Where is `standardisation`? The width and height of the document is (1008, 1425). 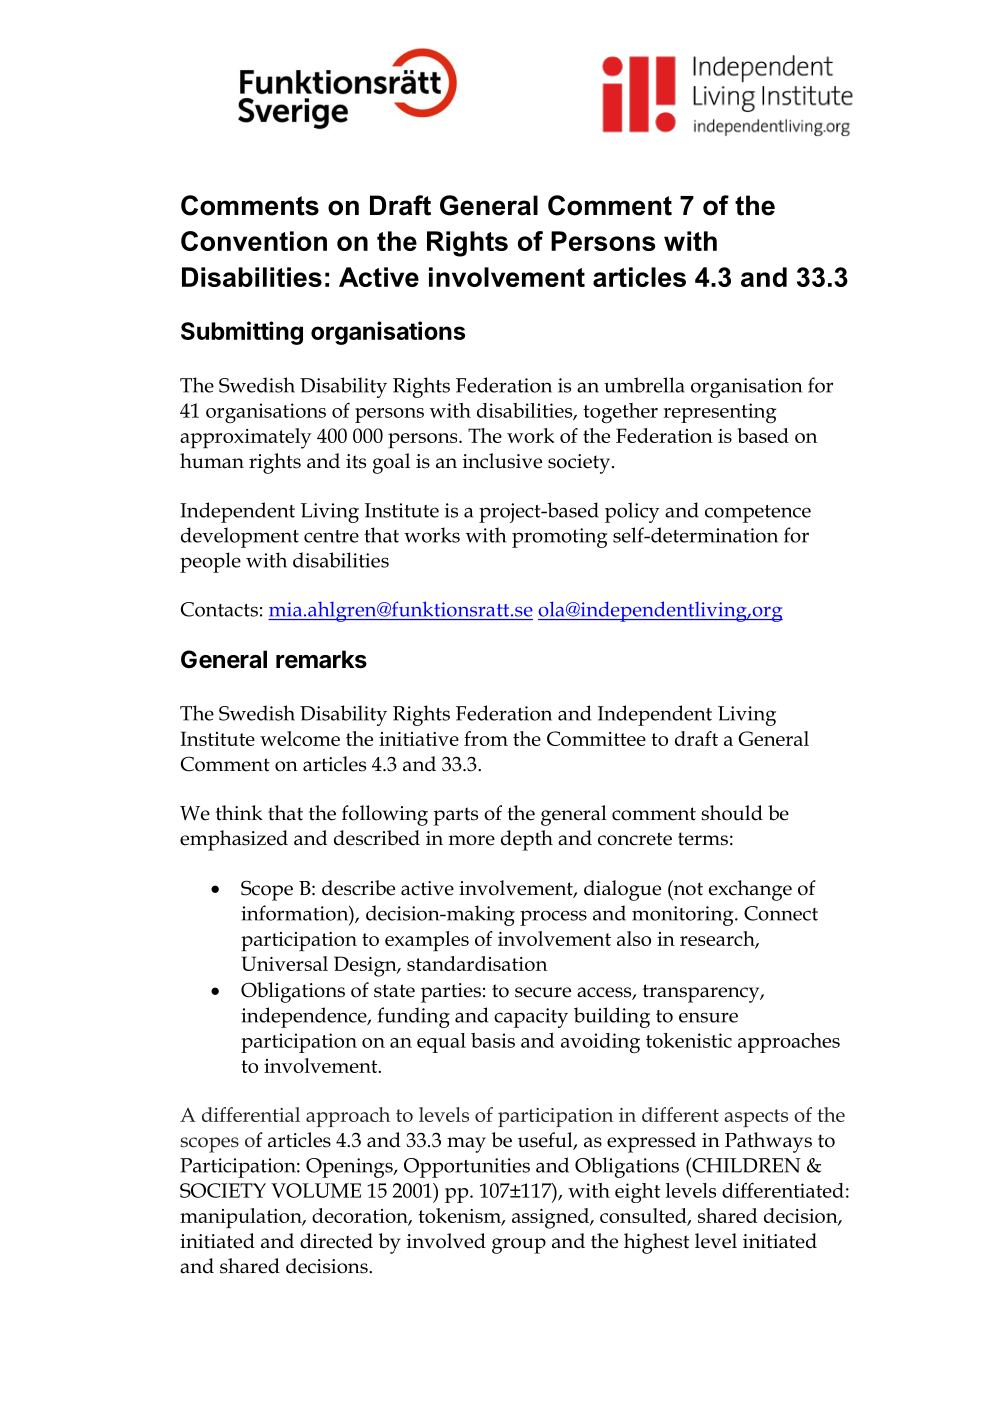
standardisation is located at coordinates (477, 963).
